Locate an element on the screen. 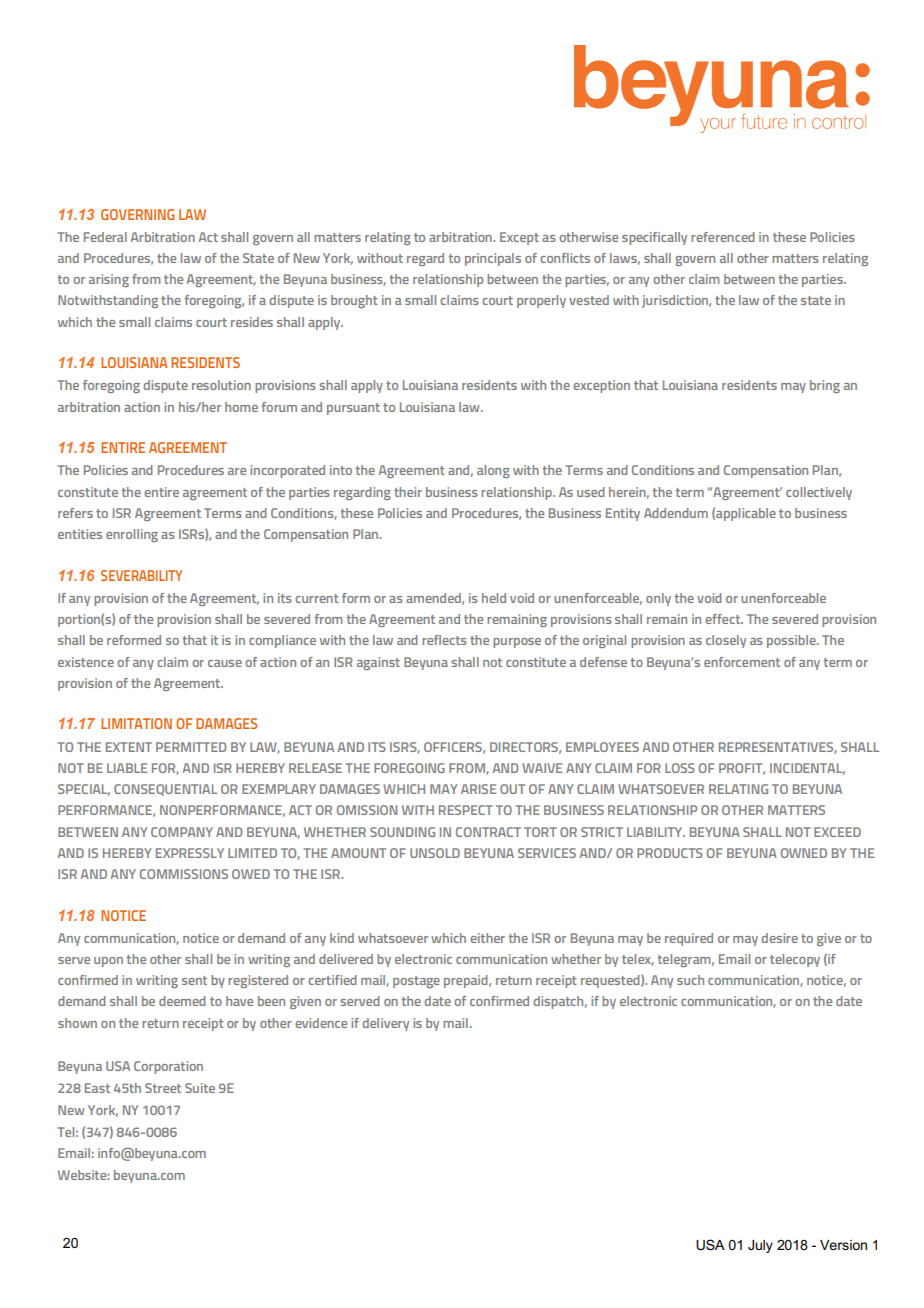 The image size is (924, 1308). Street is located at coordinates (163, 1088).
